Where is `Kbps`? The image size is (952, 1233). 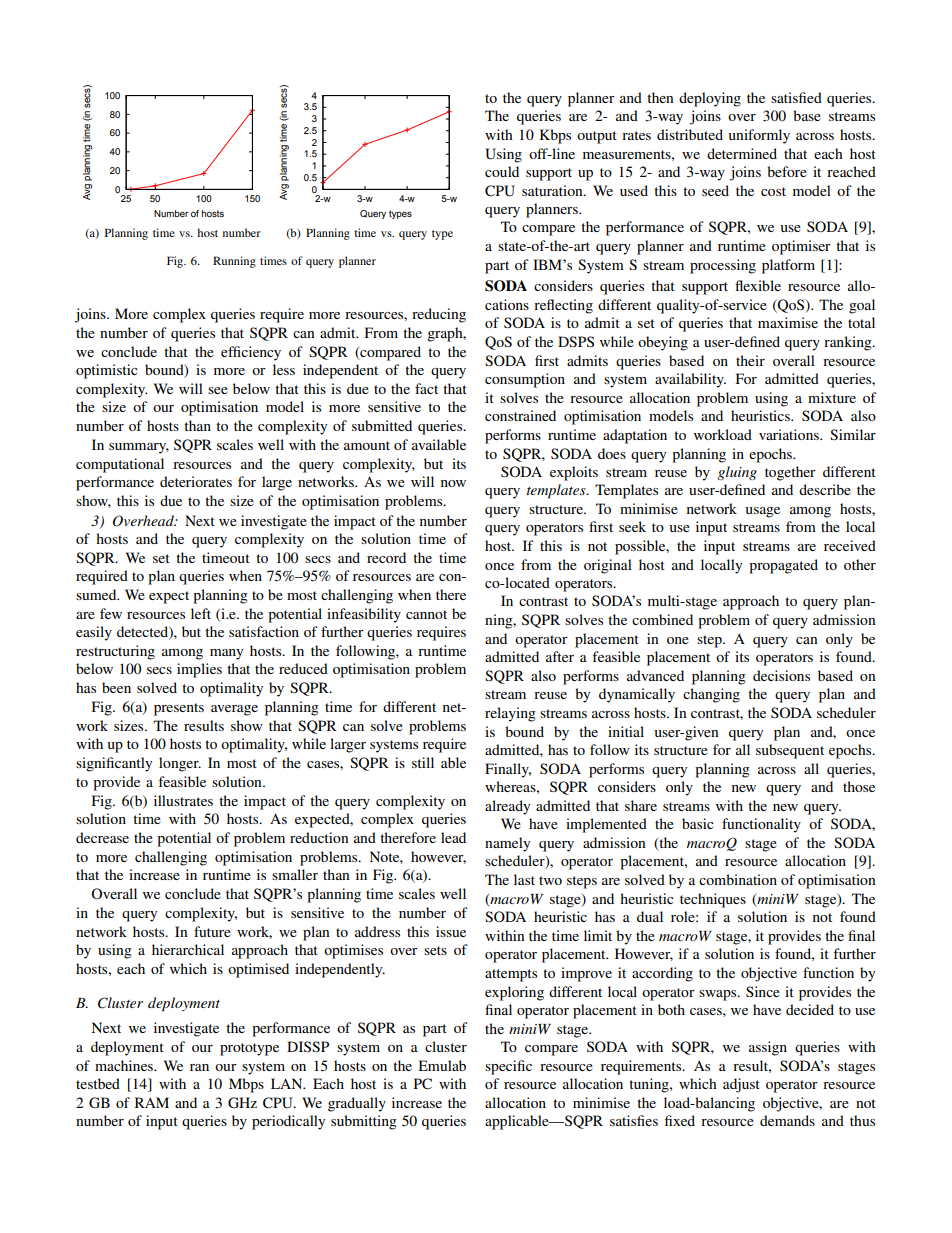 Kbps is located at coordinates (555, 136).
